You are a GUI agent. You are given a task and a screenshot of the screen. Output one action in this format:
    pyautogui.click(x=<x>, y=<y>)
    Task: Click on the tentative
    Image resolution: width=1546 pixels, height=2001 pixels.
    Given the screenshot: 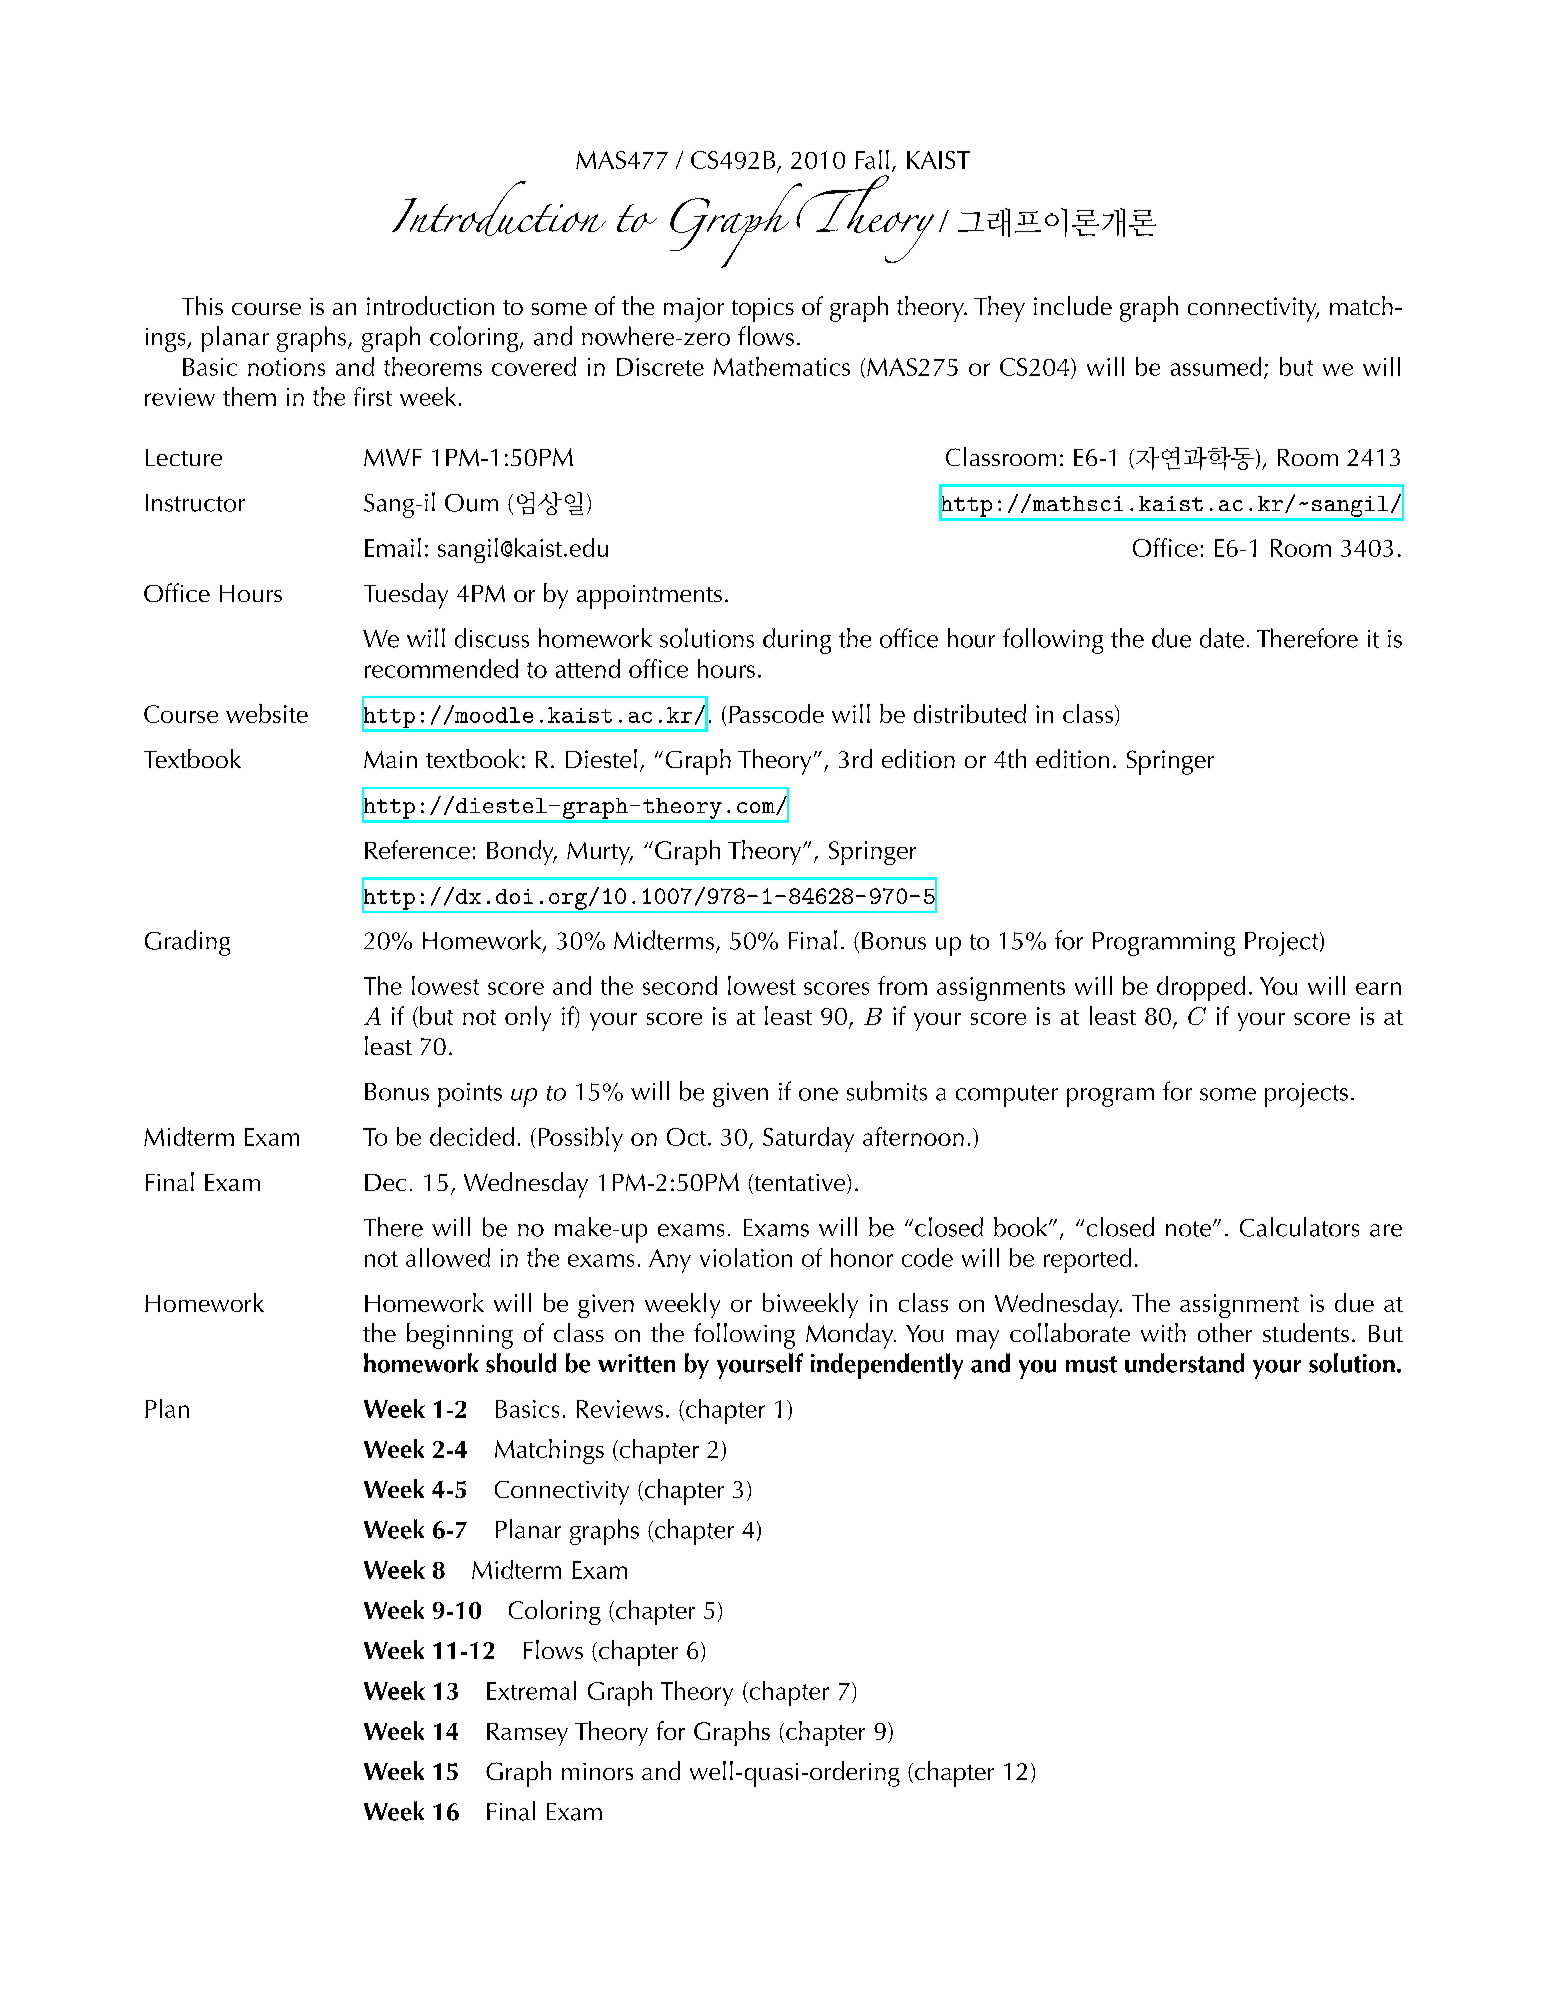 What is the action you would take?
    pyautogui.click(x=798, y=1184)
